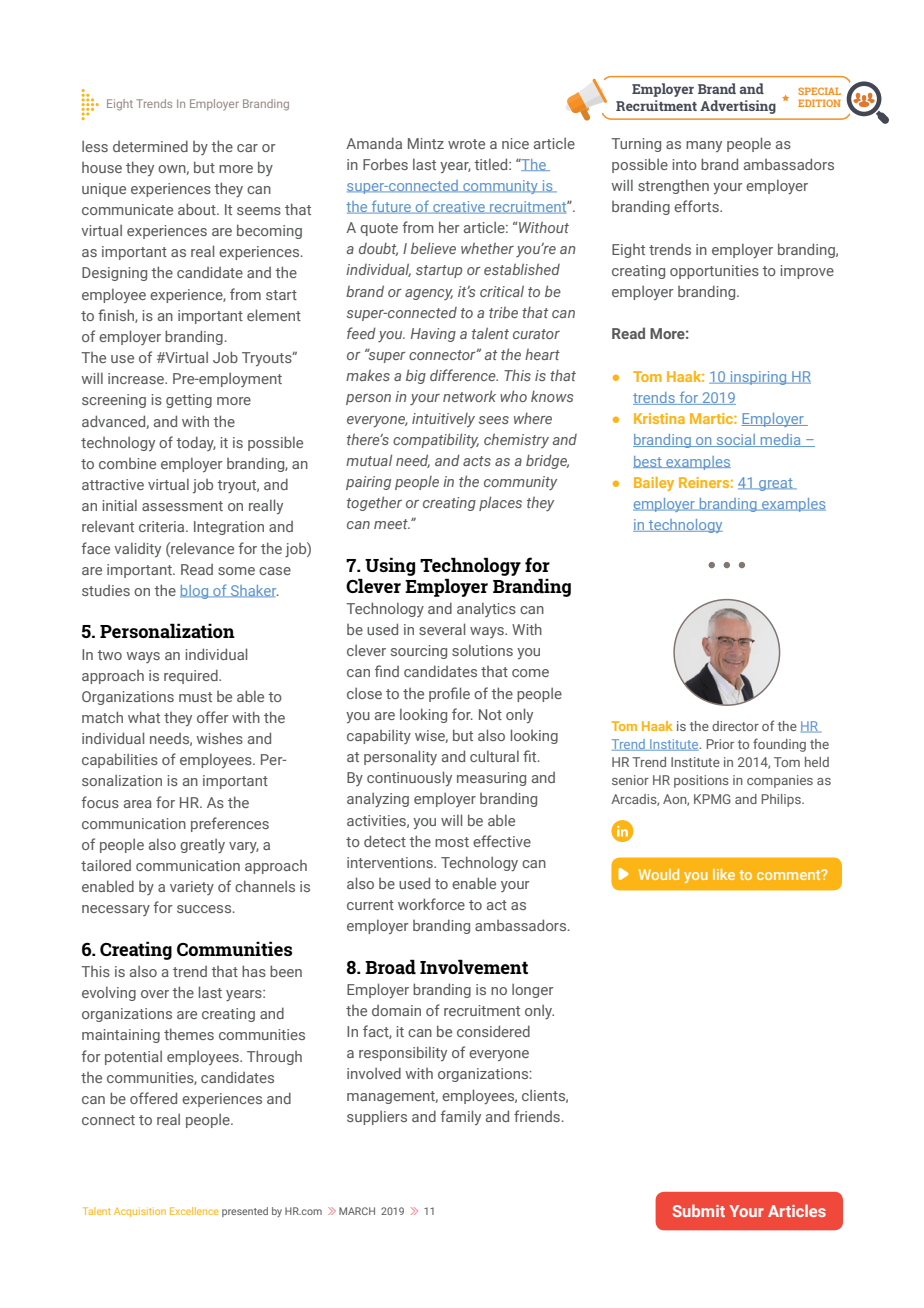  Describe the element at coordinates (150, 146) in the screenshot. I see `determined` at that location.
